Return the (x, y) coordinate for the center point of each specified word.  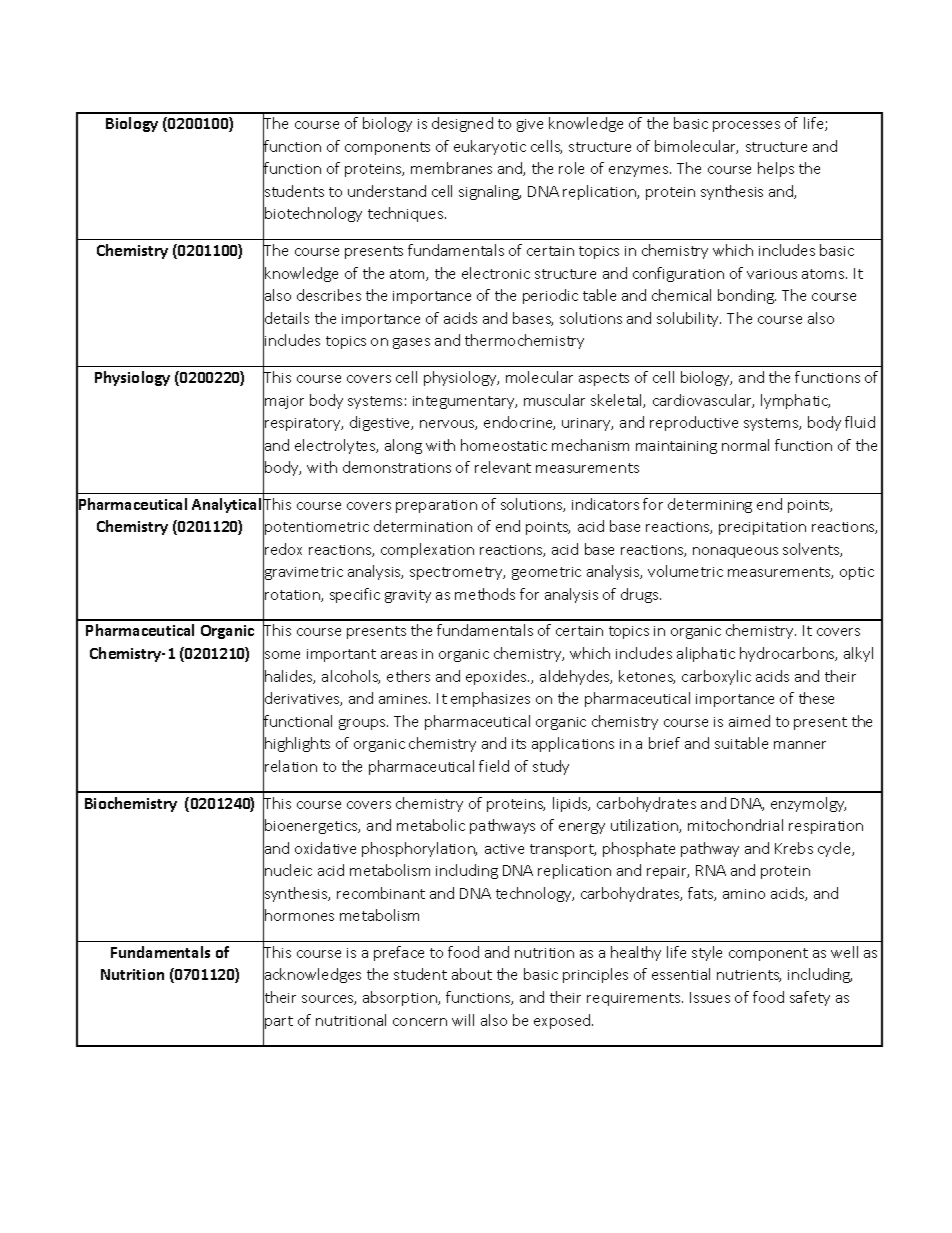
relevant (503, 467)
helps (776, 169)
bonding (747, 296)
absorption (401, 998)
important (341, 655)
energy (582, 828)
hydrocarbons (788, 654)
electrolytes (336, 446)
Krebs (794, 848)
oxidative (325, 848)
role (571, 168)
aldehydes (576, 677)
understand (387, 191)
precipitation (762, 528)
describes (329, 295)
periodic (550, 296)
